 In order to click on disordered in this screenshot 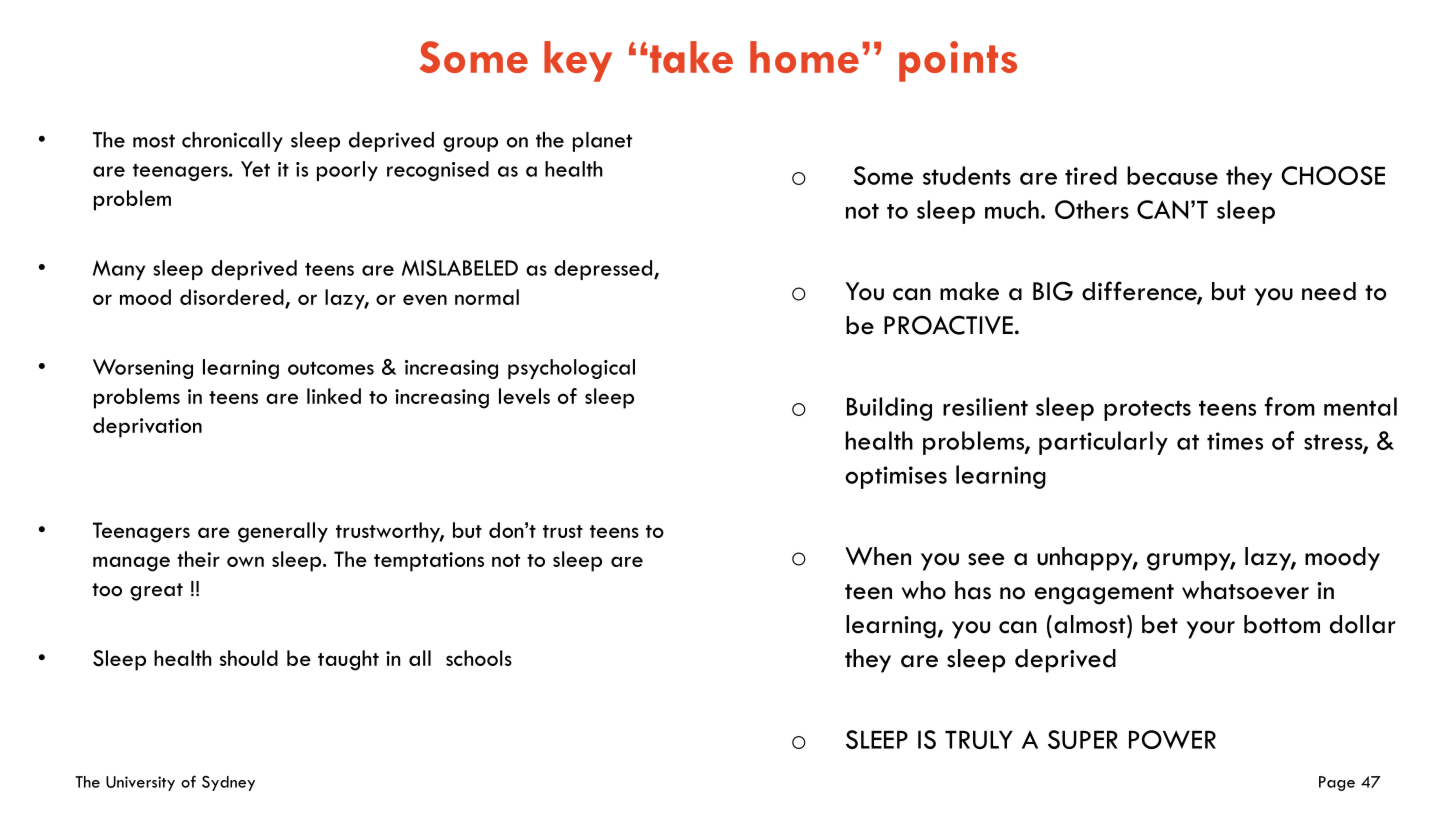, I will do `click(232, 297)`.
